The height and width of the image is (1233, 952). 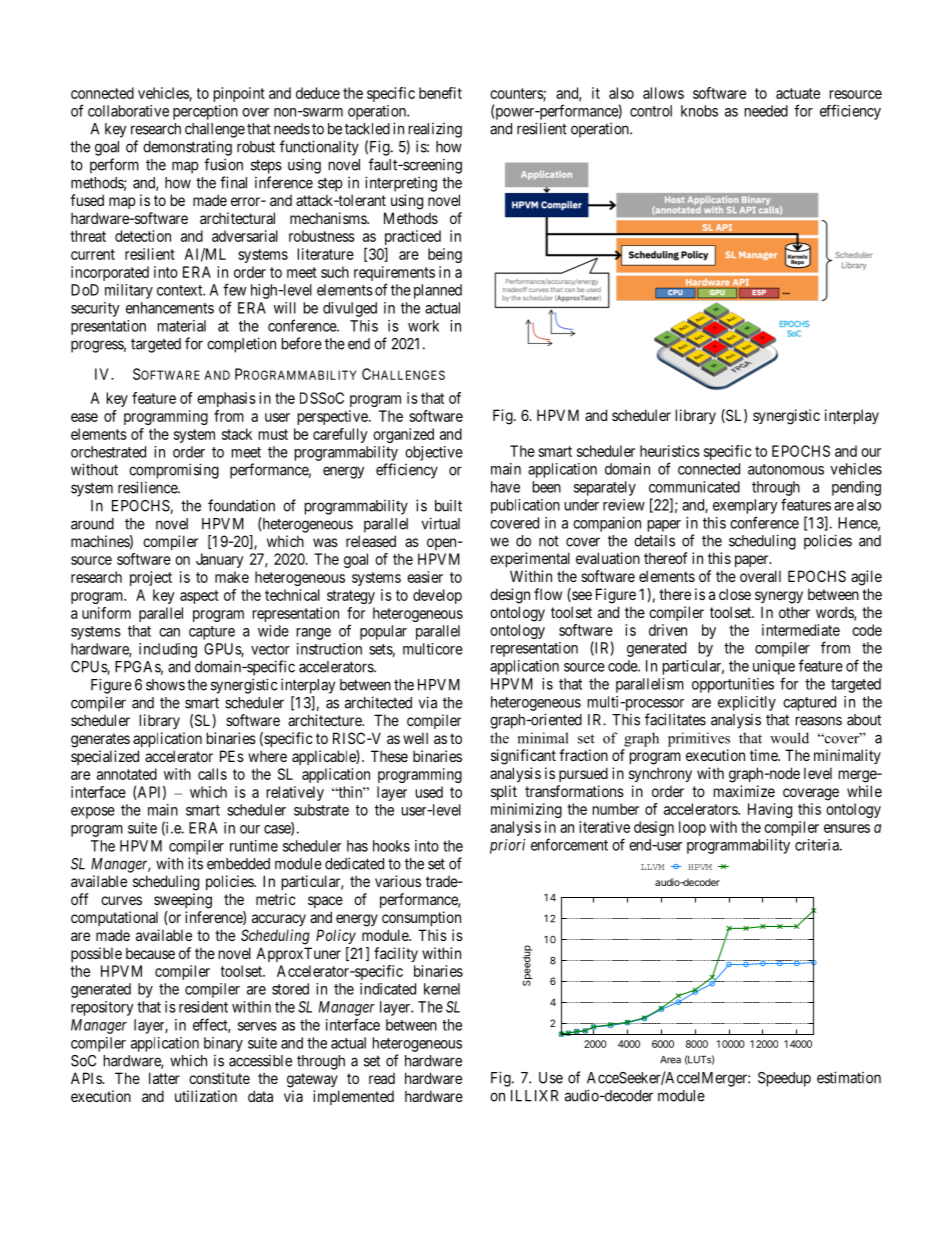 I want to click on realizing, so click(x=435, y=130).
